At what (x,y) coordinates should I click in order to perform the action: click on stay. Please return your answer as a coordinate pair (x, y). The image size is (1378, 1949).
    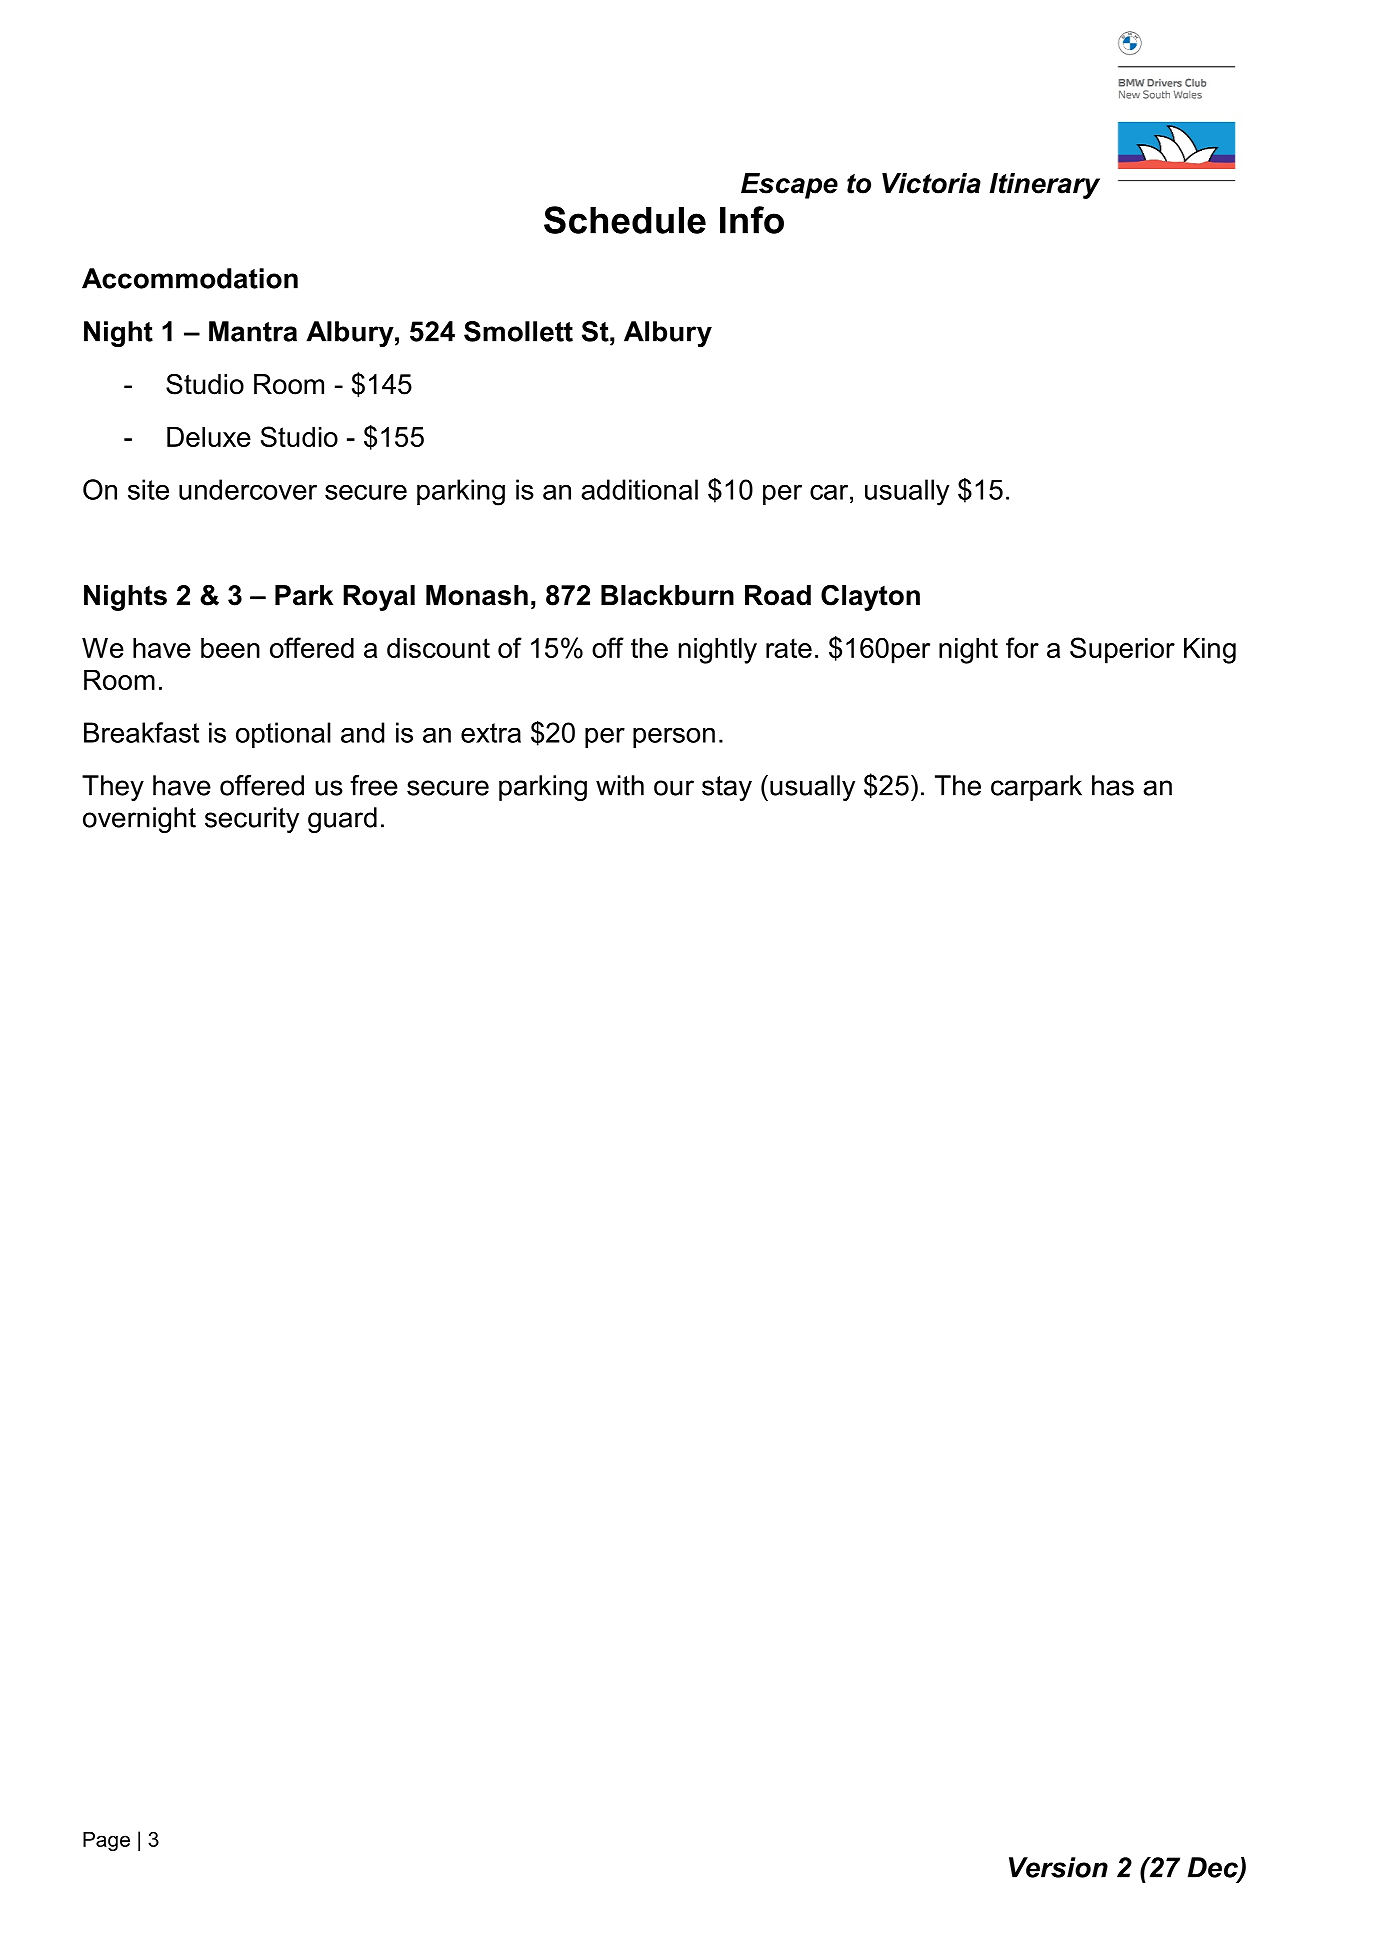
    Looking at the image, I should click on (727, 788).
